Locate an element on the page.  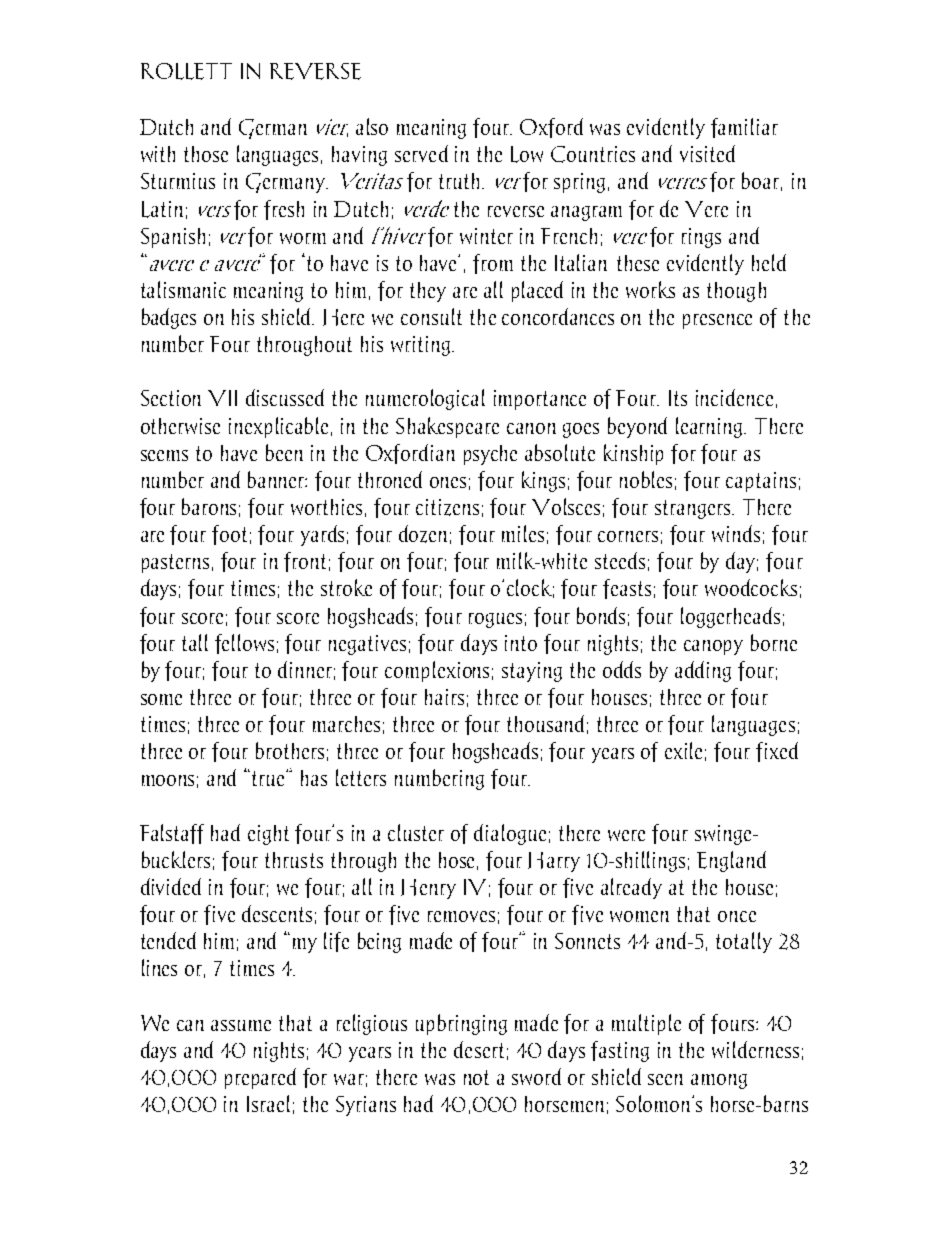
fellows is located at coordinates (244, 644).
